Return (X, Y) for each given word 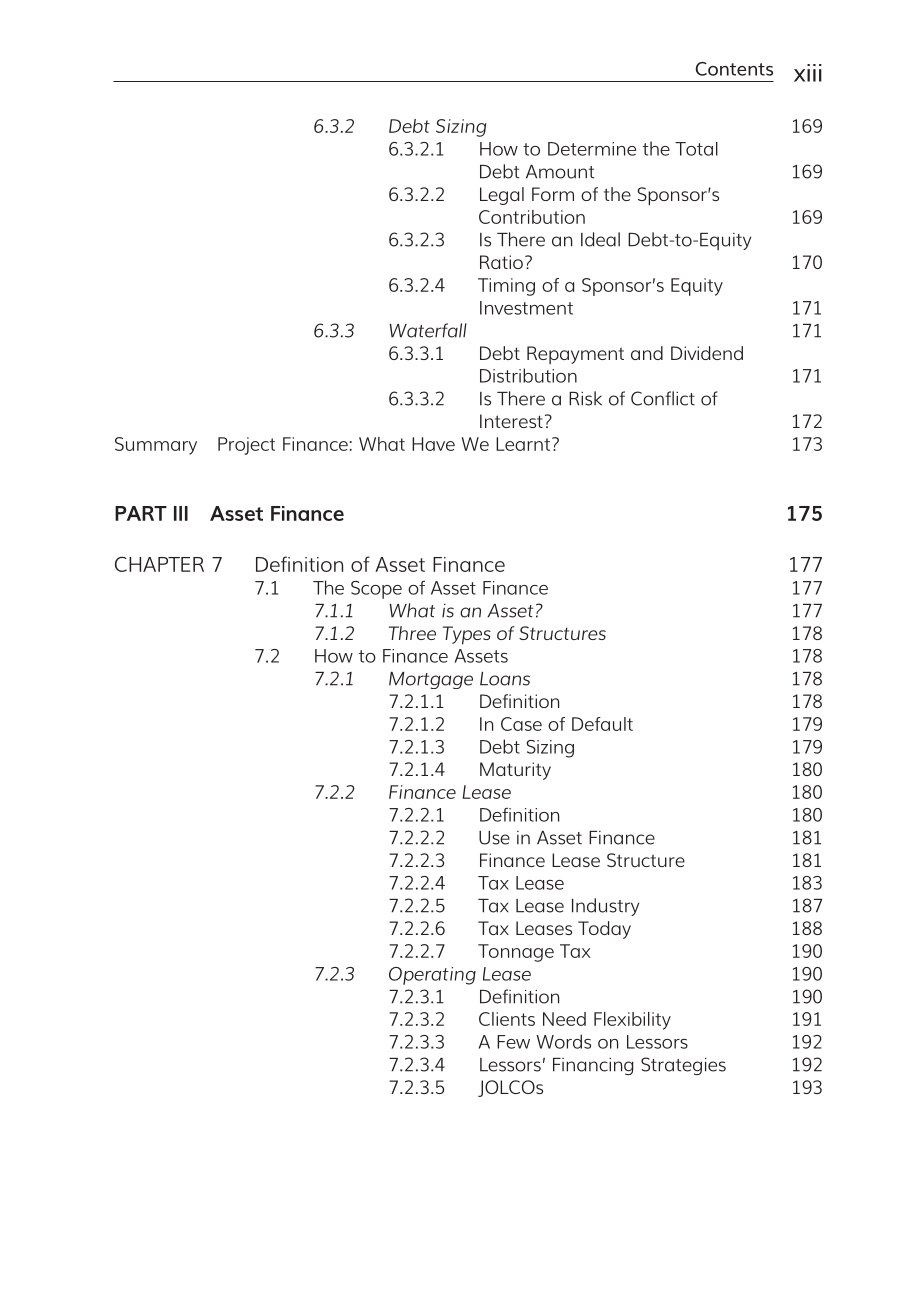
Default (602, 724)
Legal (502, 196)
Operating (432, 976)
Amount (560, 172)
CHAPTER (159, 564)
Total (696, 149)
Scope (376, 590)
